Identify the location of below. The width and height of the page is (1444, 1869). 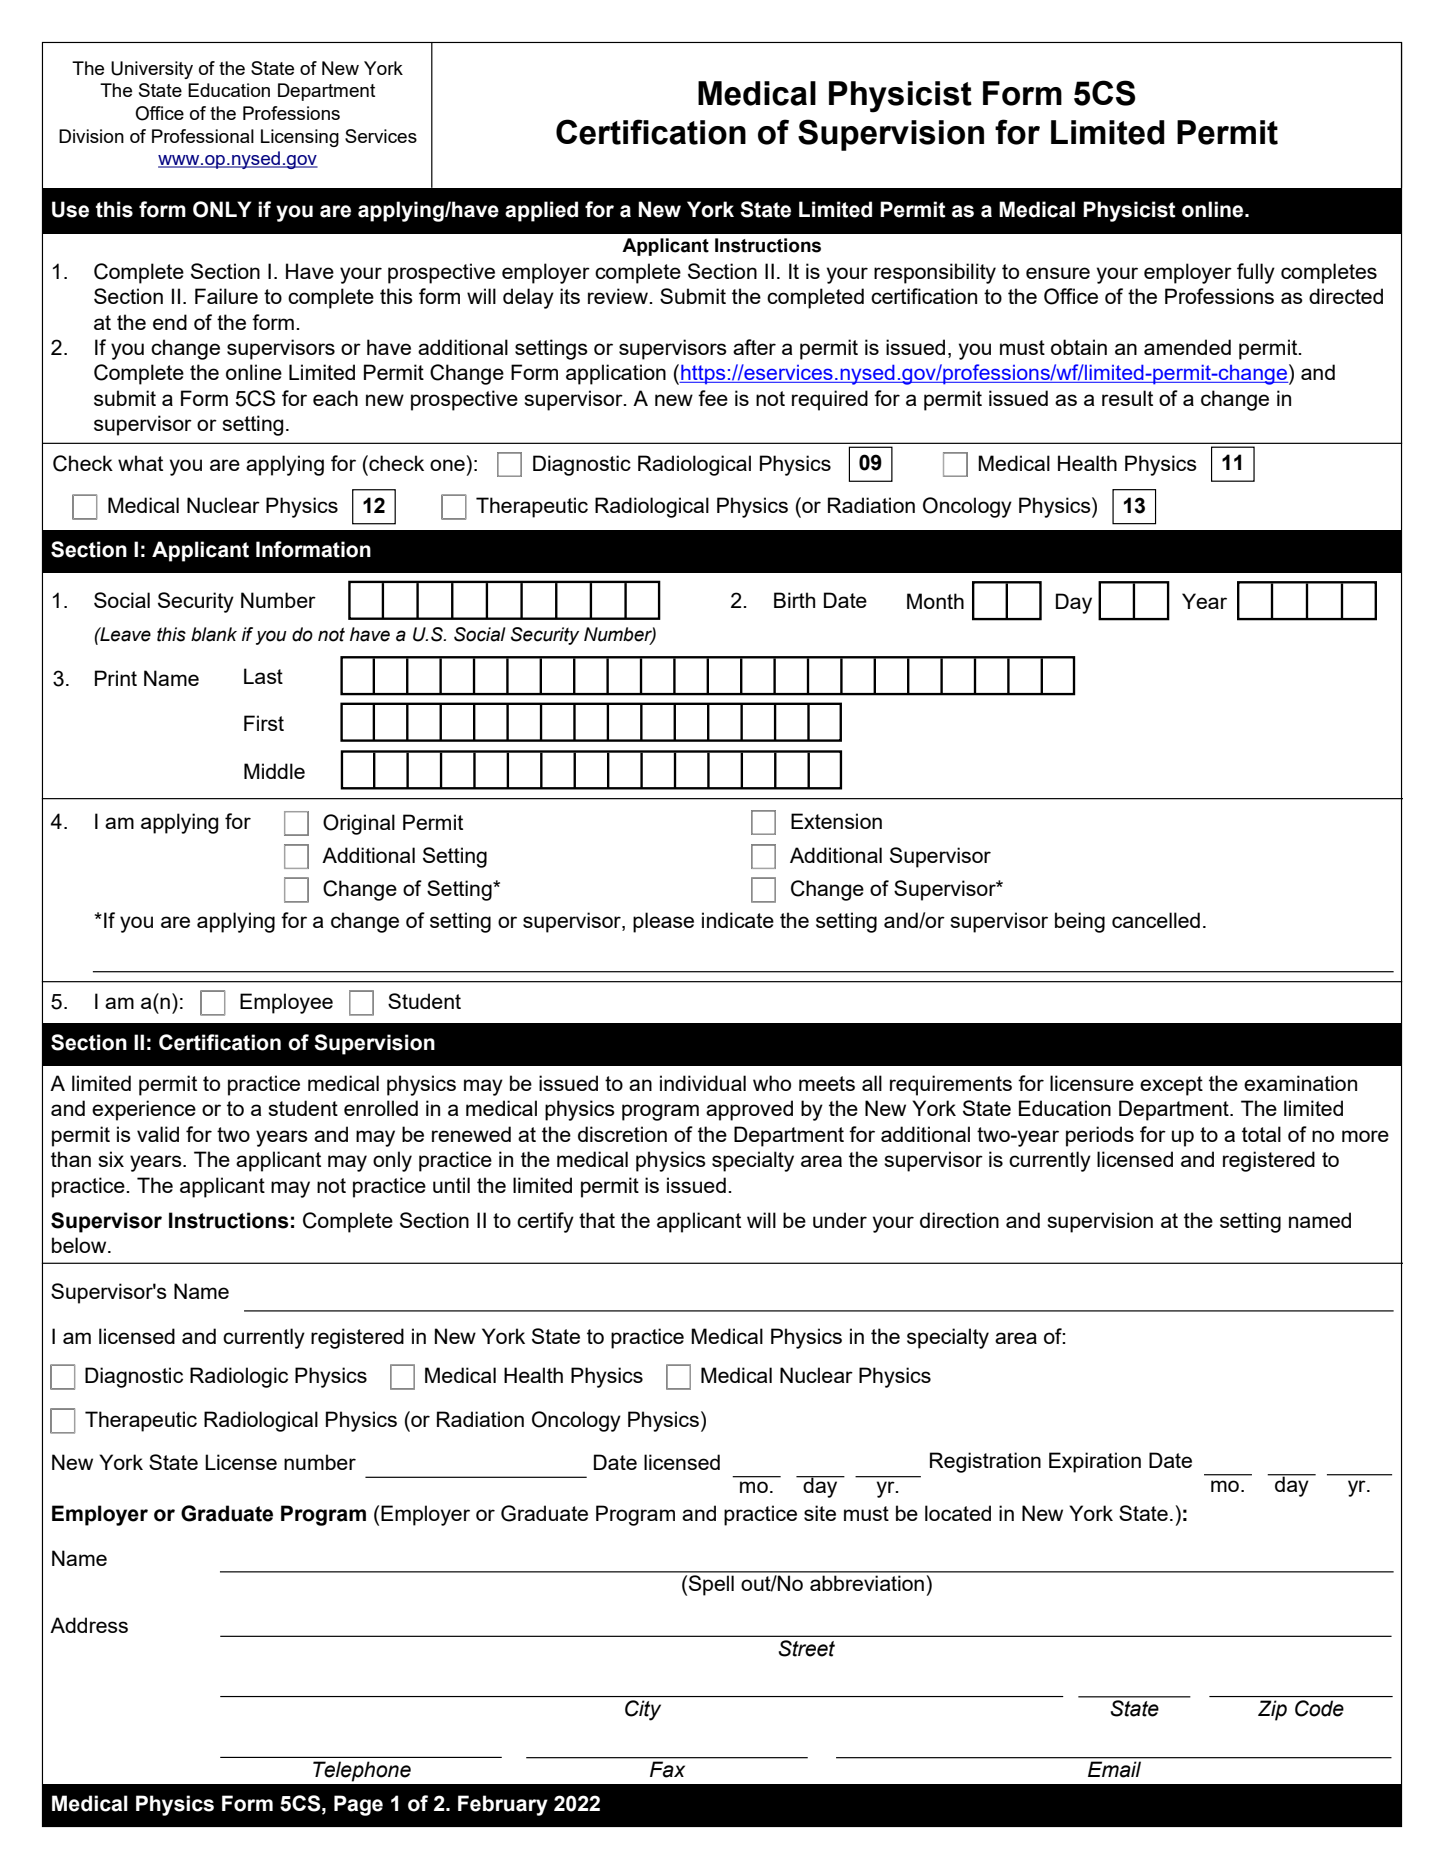
(80, 1245).
